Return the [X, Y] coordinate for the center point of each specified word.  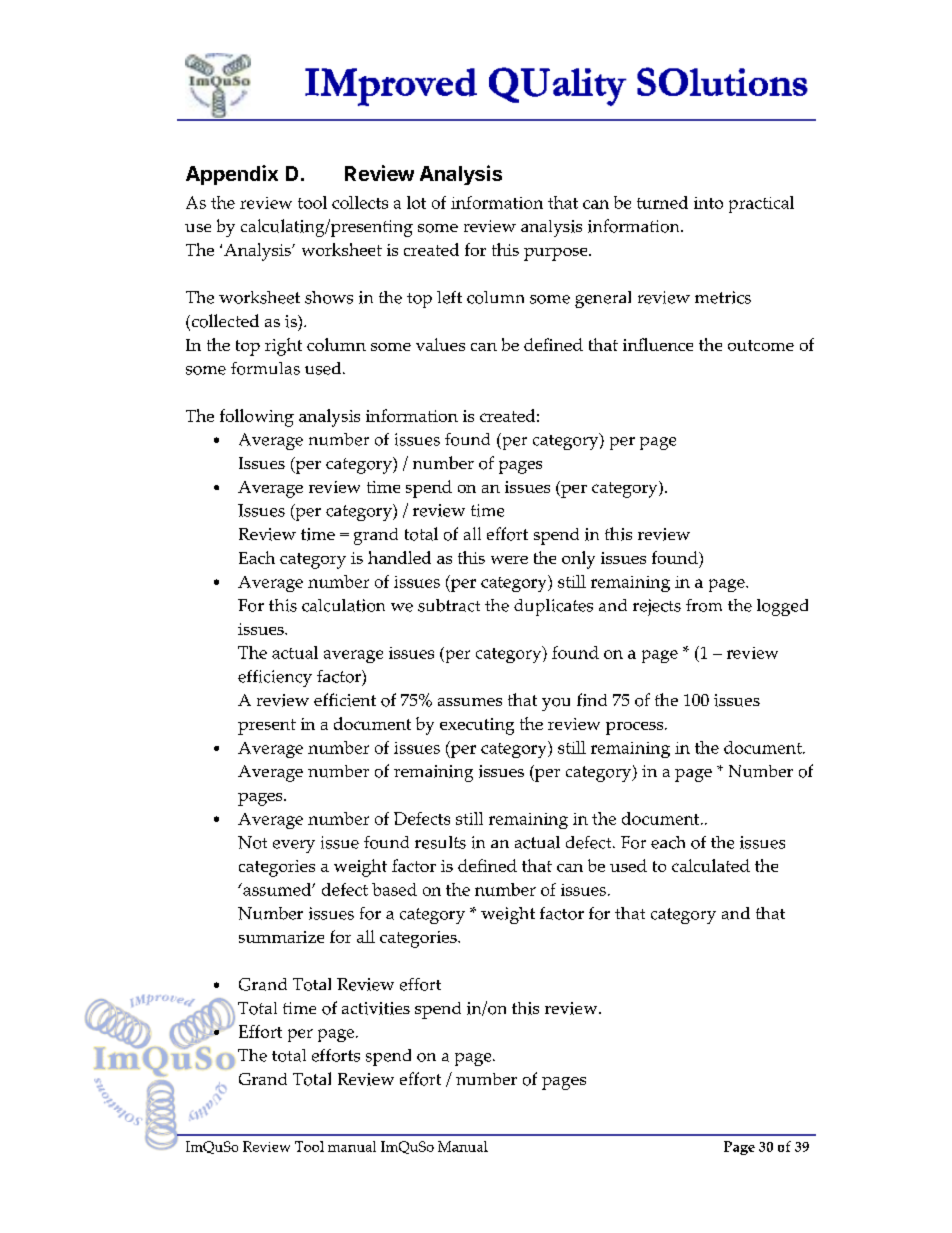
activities [376, 1008]
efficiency [275, 678]
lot [416, 202]
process [634, 728]
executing [477, 726]
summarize [281, 937]
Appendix [232, 175]
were [509, 560]
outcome [761, 345]
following [257, 418]
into [708, 203]
